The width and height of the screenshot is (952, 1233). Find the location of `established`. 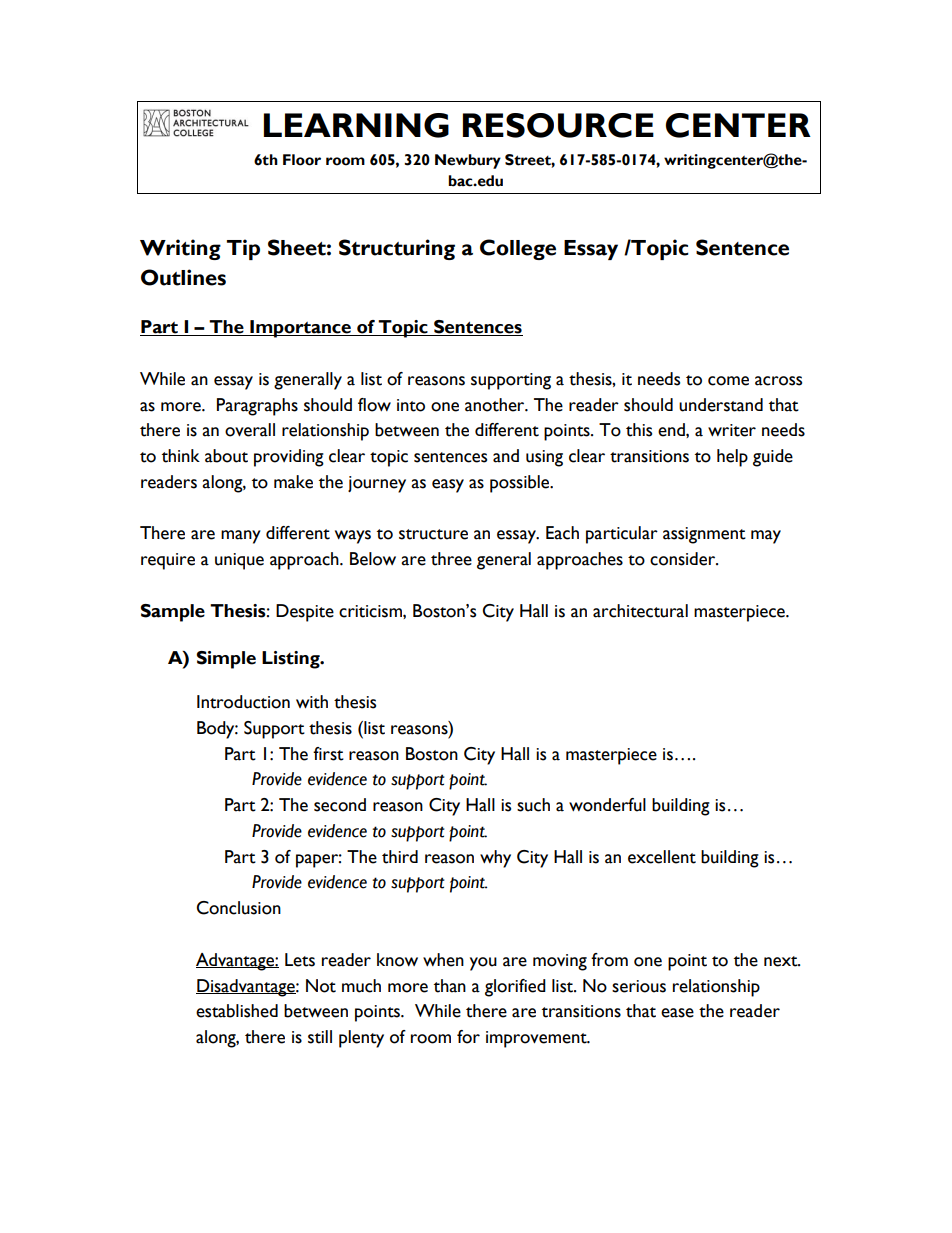

established is located at coordinates (237, 1011).
